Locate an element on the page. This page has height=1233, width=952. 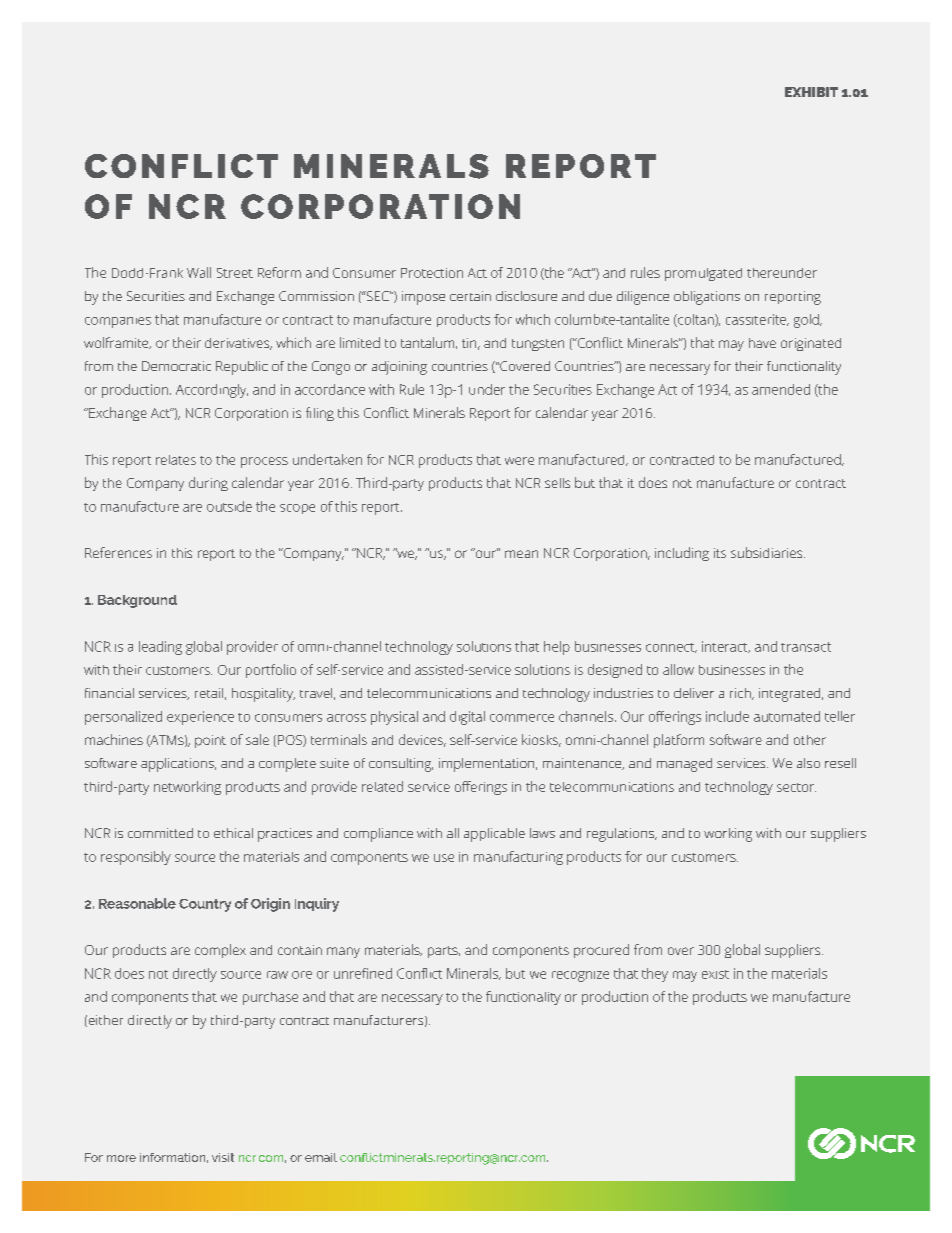
Wall is located at coordinates (199, 272).
